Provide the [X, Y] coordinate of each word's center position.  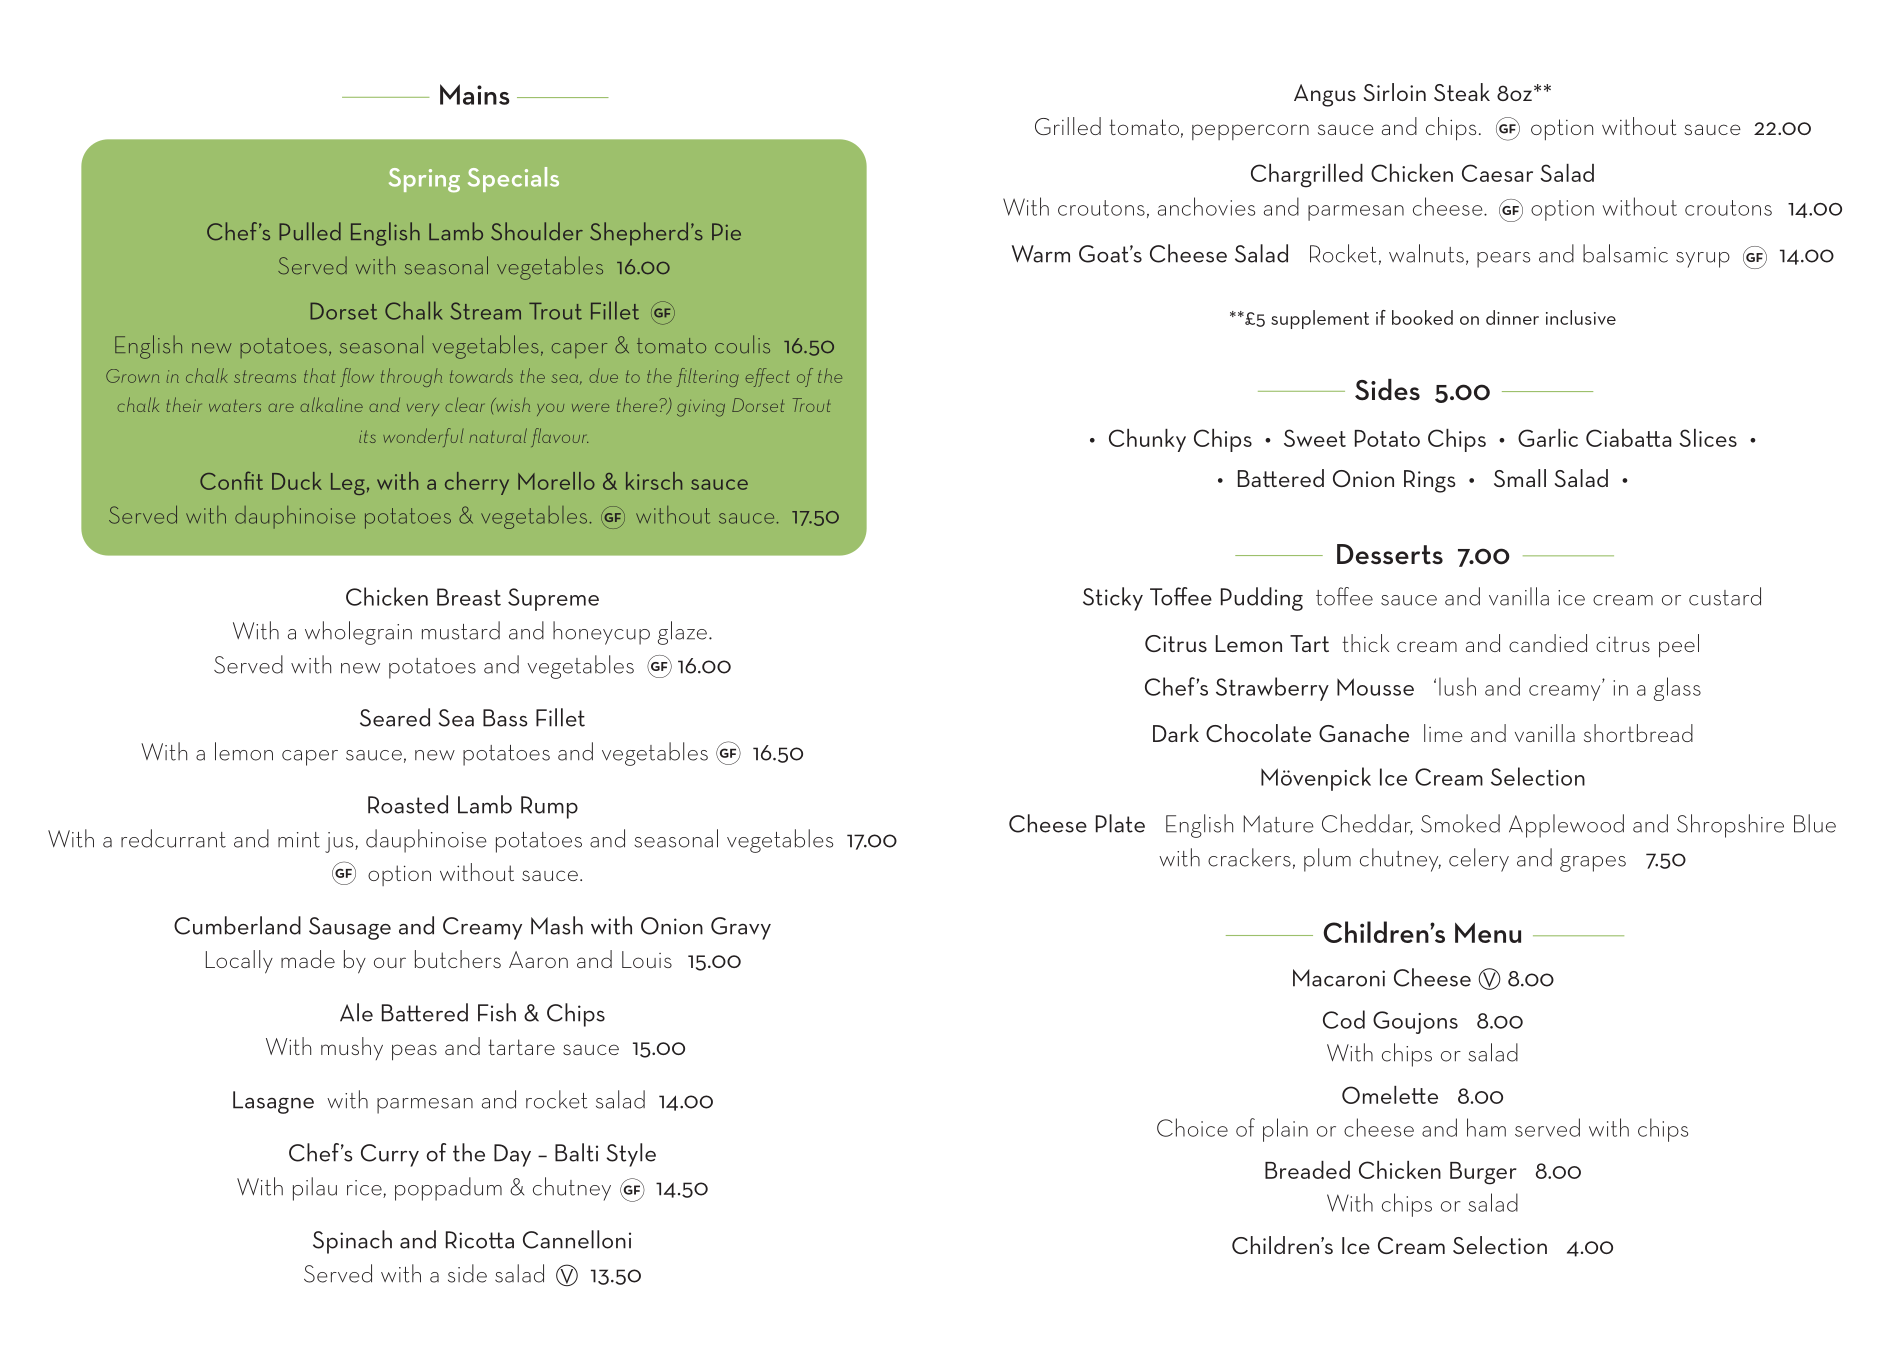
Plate [1120, 823]
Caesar [1497, 173]
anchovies [1206, 206]
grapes [1593, 864]
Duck [297, 481]
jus [340, 842]
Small [1520, 478]
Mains [475, 94]
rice [365, 1189]
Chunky [1147, 440]
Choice [1192, 1127]
